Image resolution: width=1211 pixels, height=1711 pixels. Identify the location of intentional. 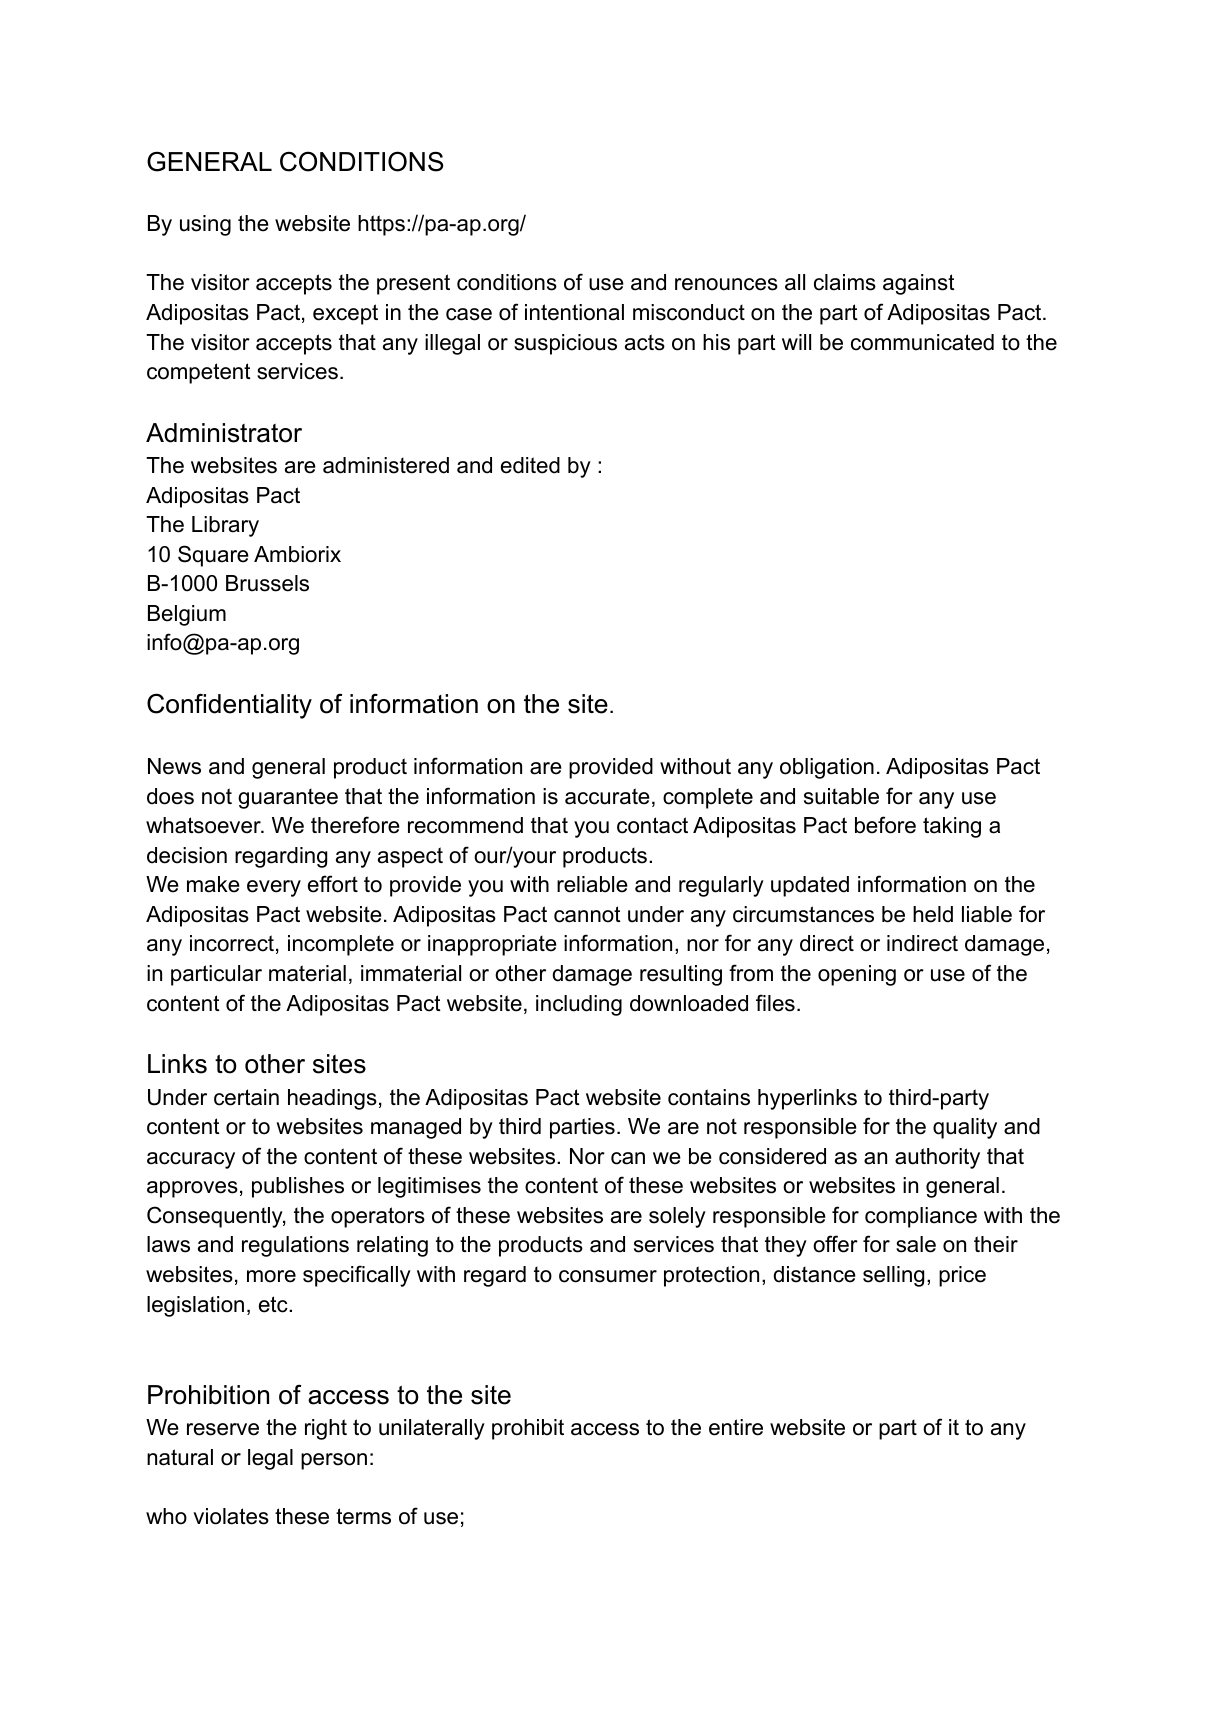
(574, 312).
